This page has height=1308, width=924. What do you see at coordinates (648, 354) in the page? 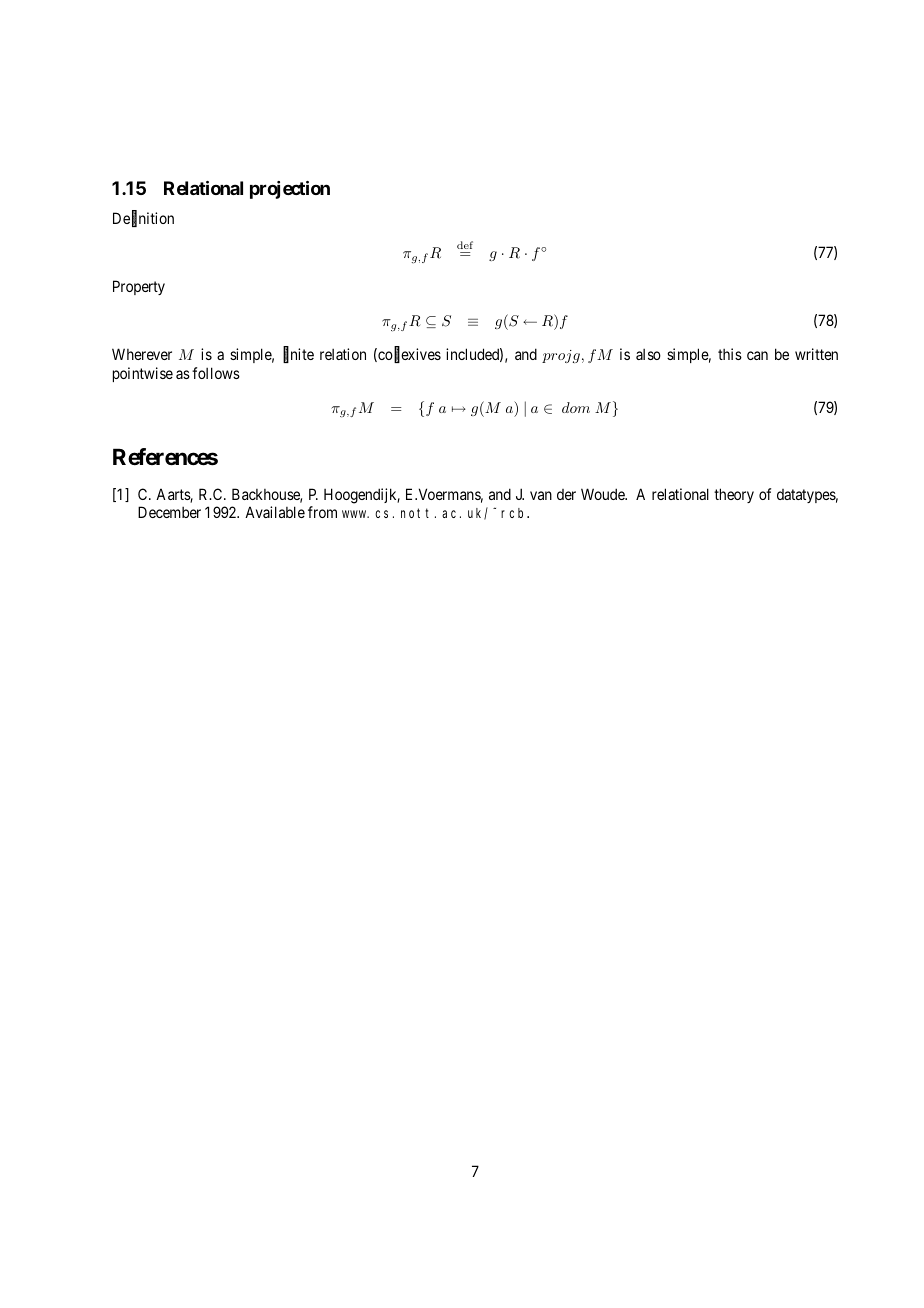
I see `also` at bounding box center [648, 354].
